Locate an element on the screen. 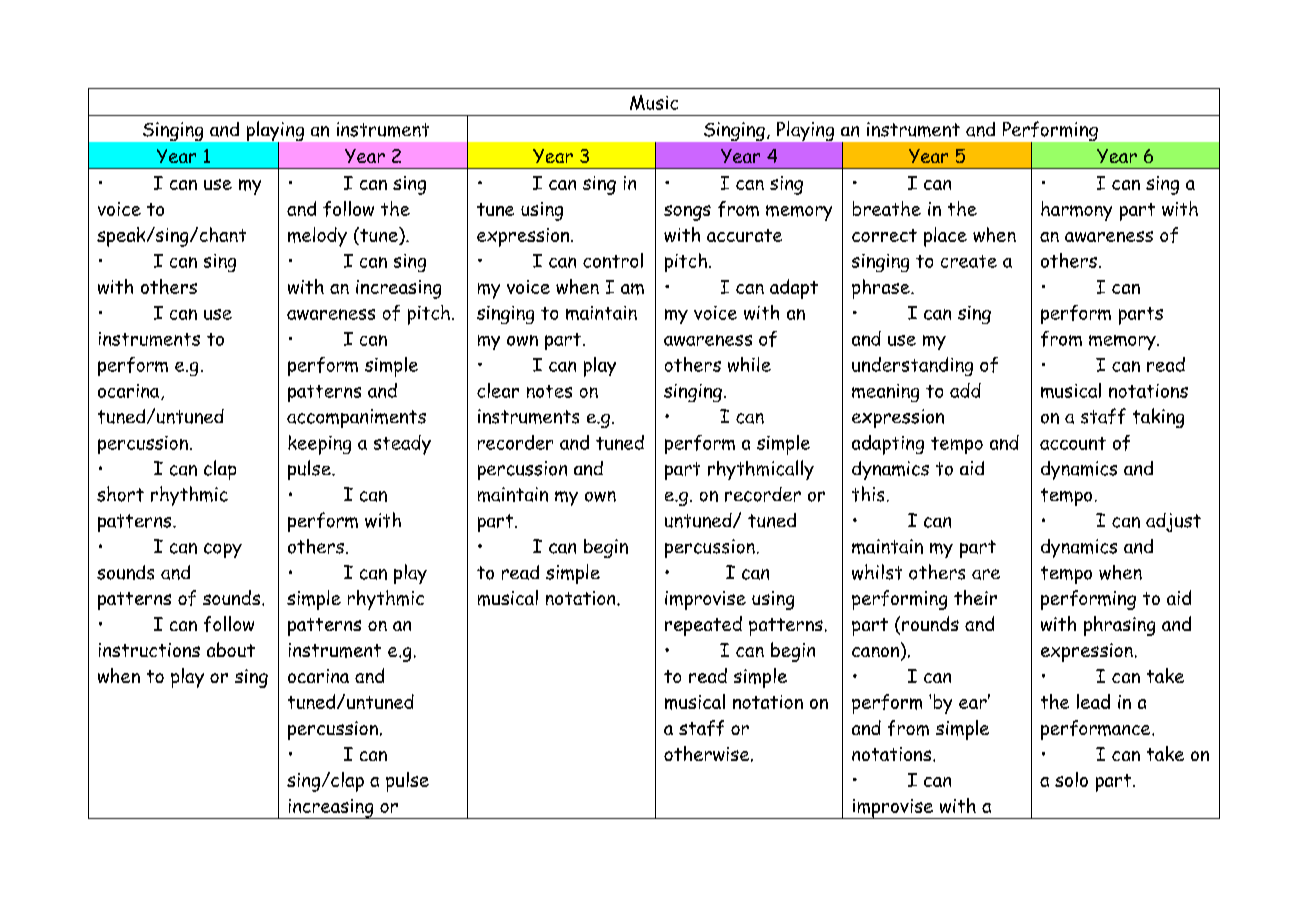  about is located at coordinates (231, 649).
